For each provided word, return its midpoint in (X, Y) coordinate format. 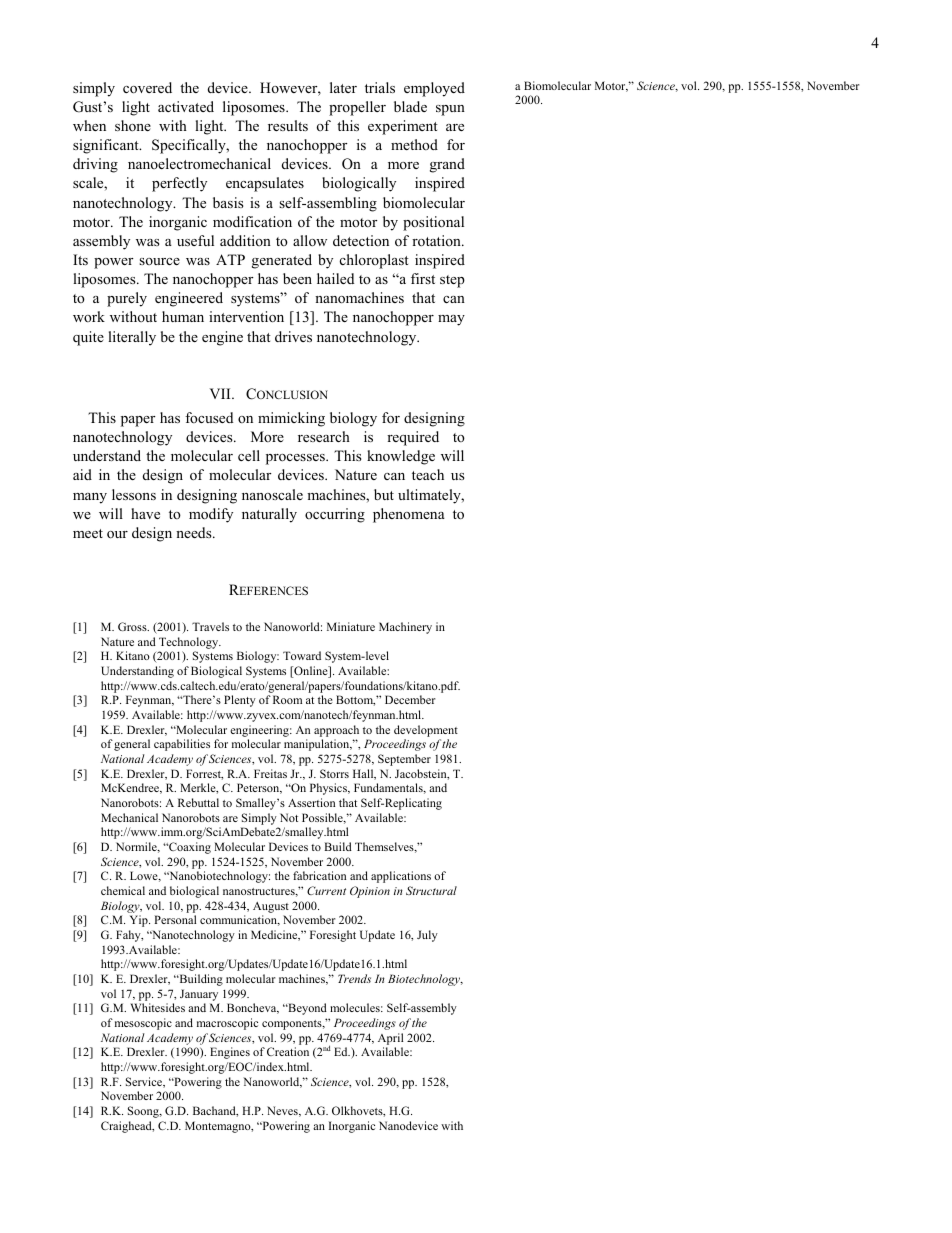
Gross (133, 626)
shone (133, 125)
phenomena (409, 515)
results (288, 125)
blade (410, 106)
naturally (269, 515)
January (199, 995)
